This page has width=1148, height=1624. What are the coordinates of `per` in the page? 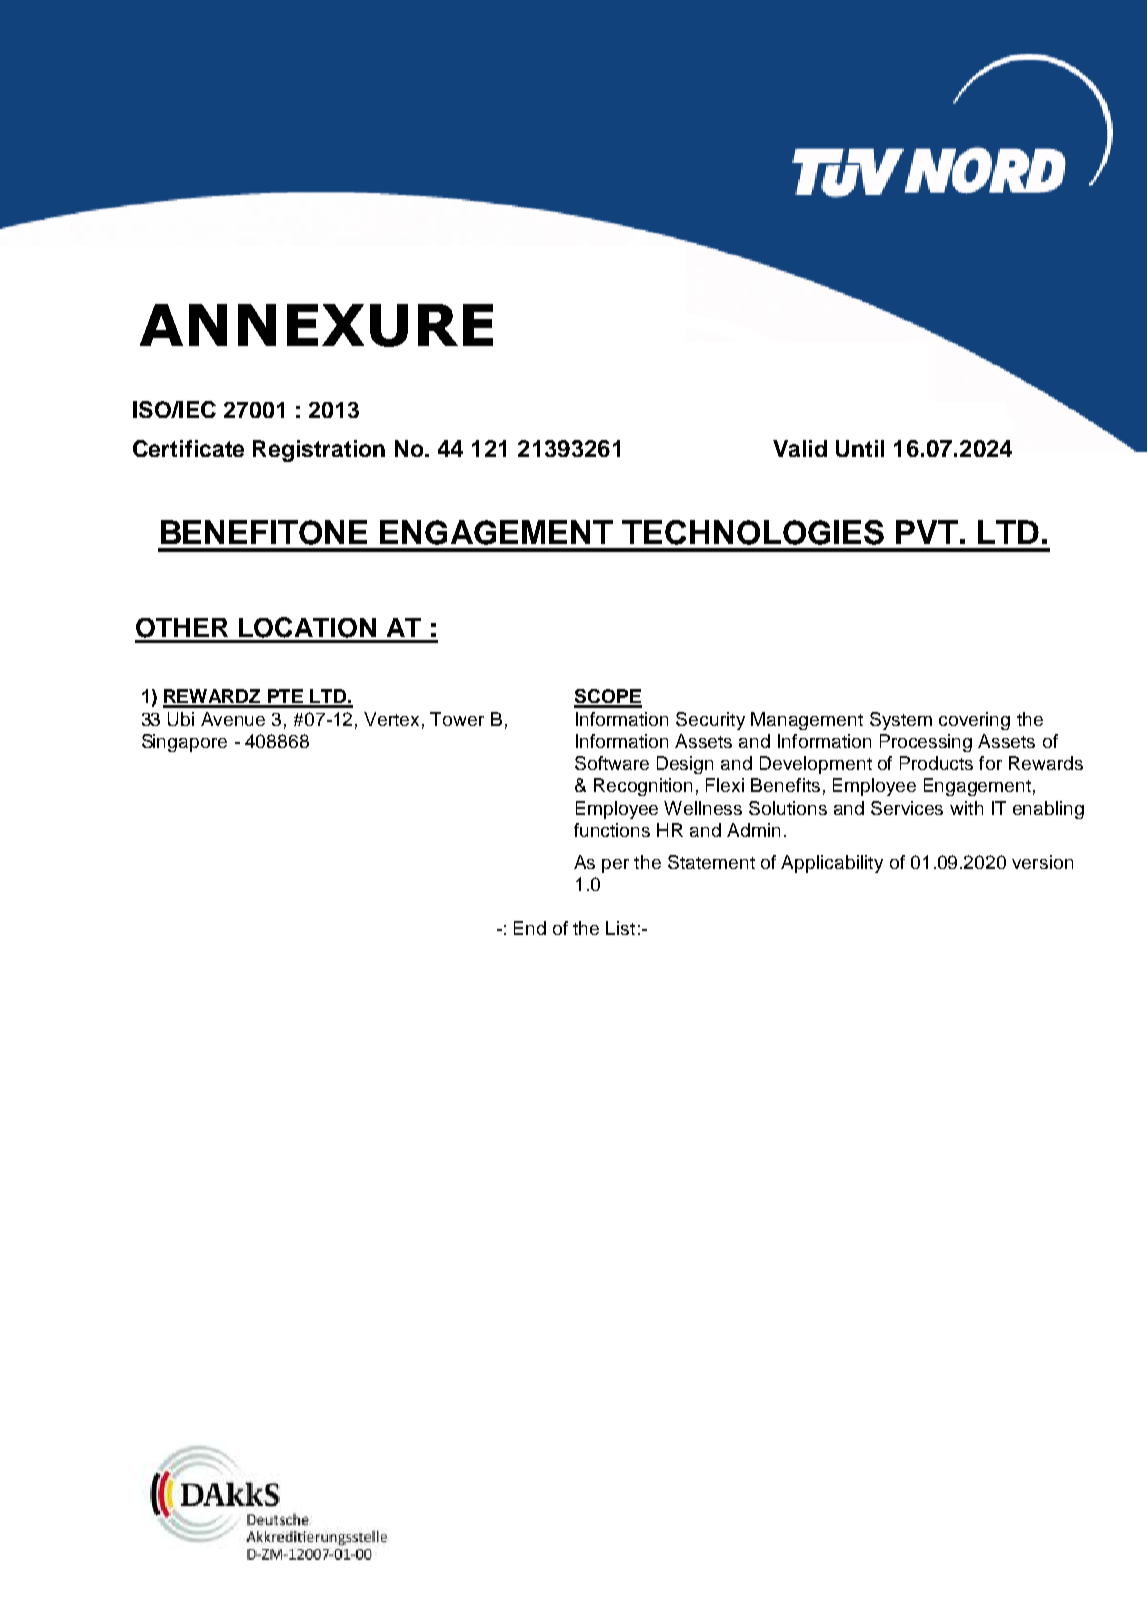 It's located at (615, 866).
